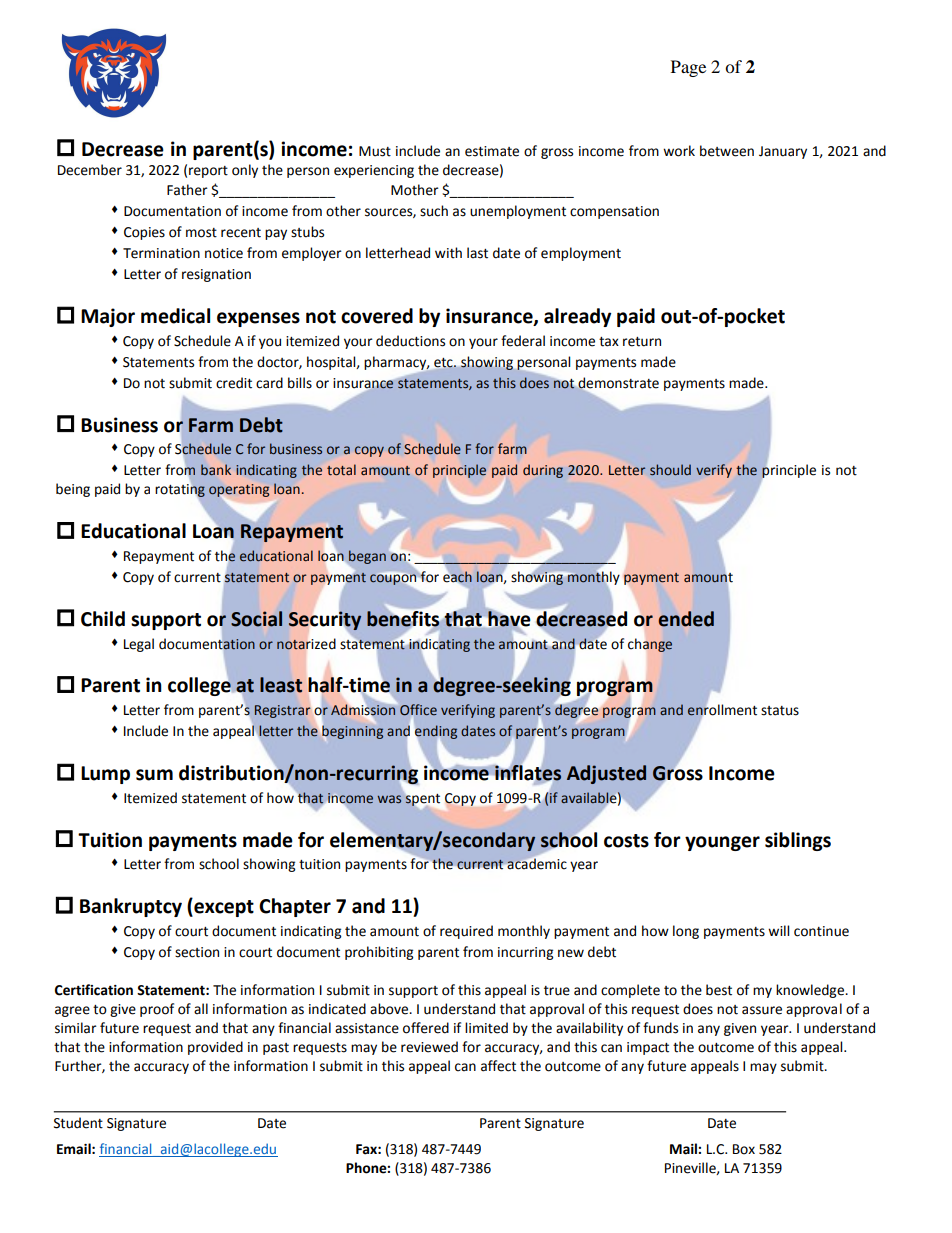  I want to click on estimate, so click(492, 151).
